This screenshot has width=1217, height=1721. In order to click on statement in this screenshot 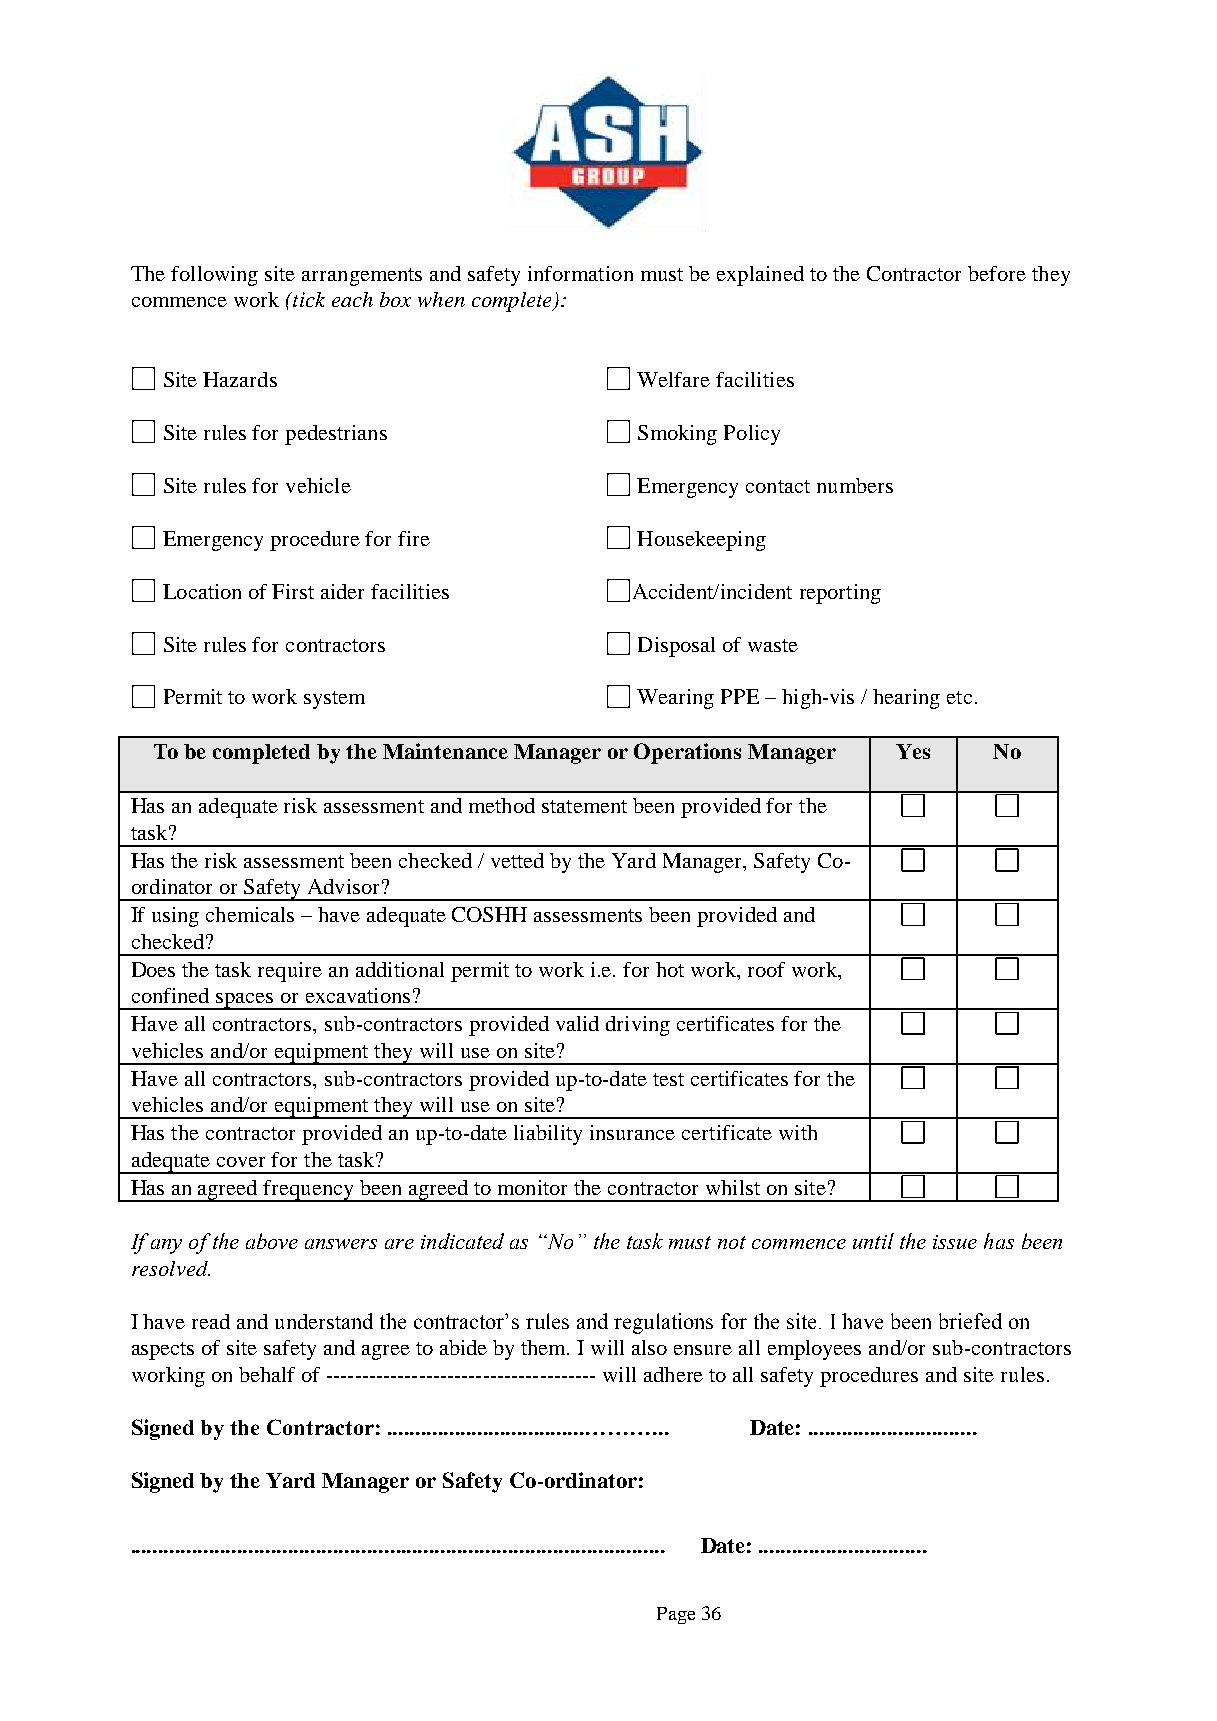, I will do `click(584, 806)`.
